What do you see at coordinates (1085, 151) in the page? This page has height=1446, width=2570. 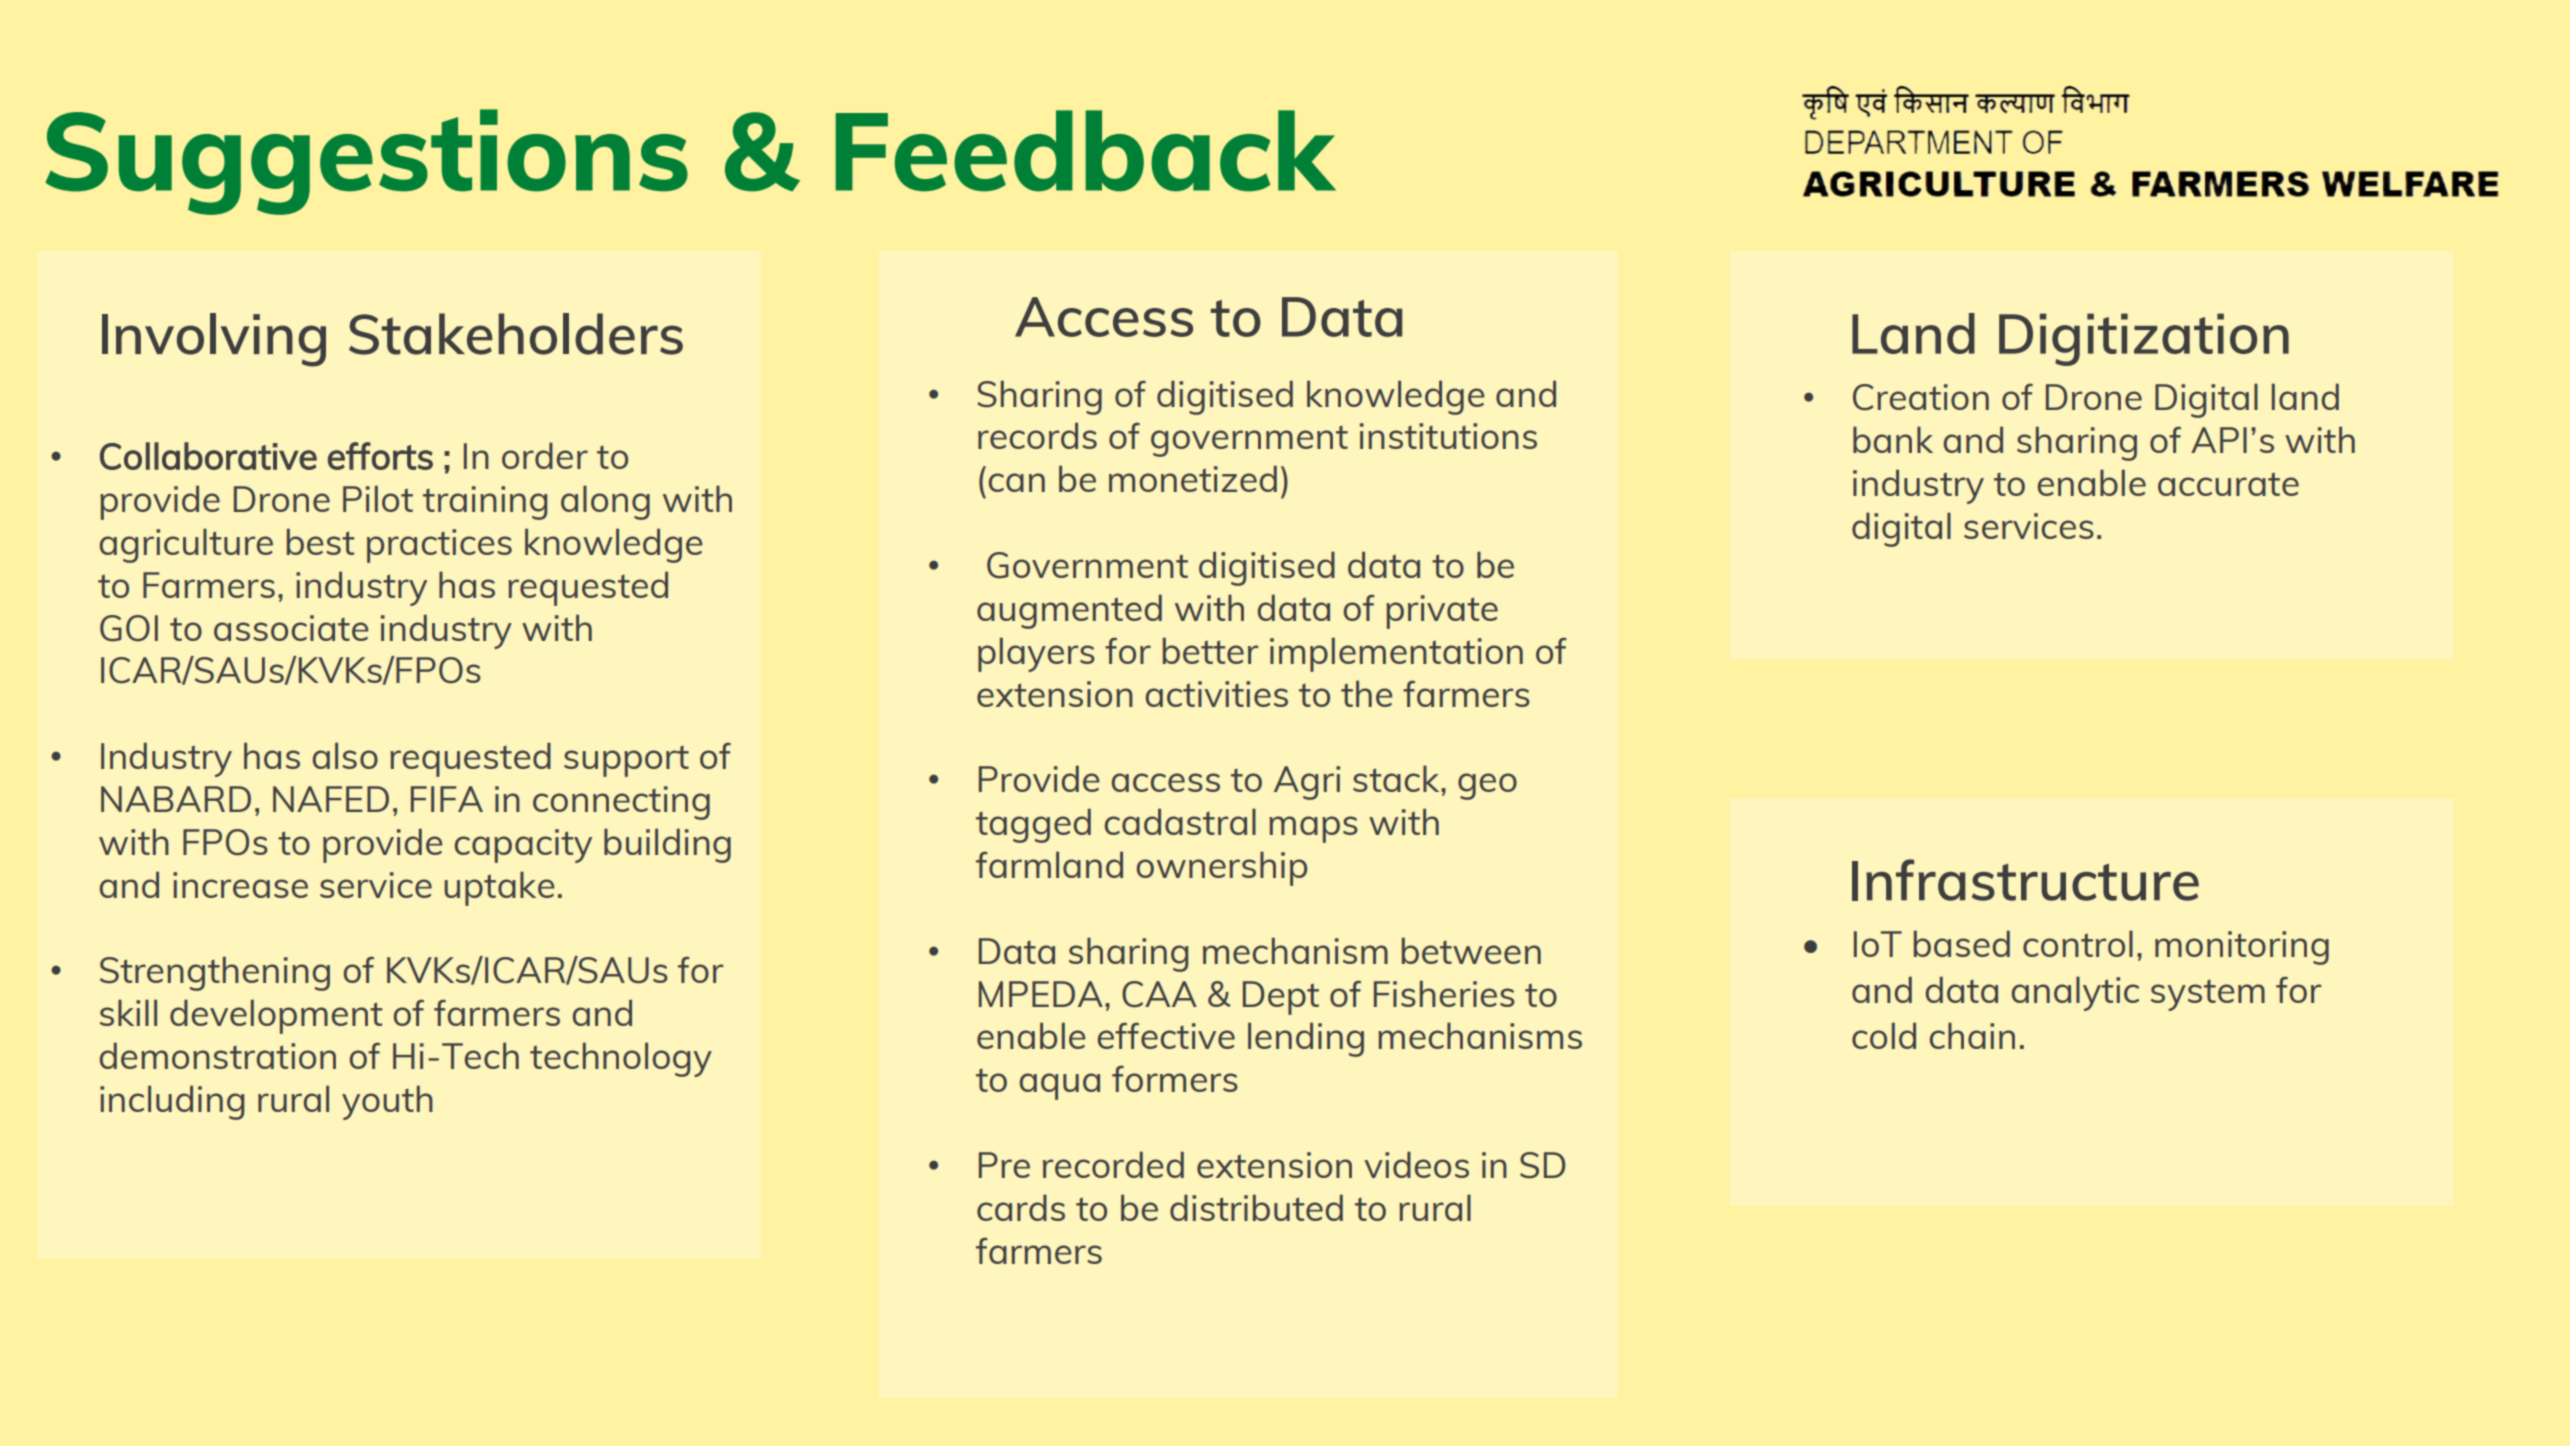 I see `Feedback` at bounding box center [1085, 151].
